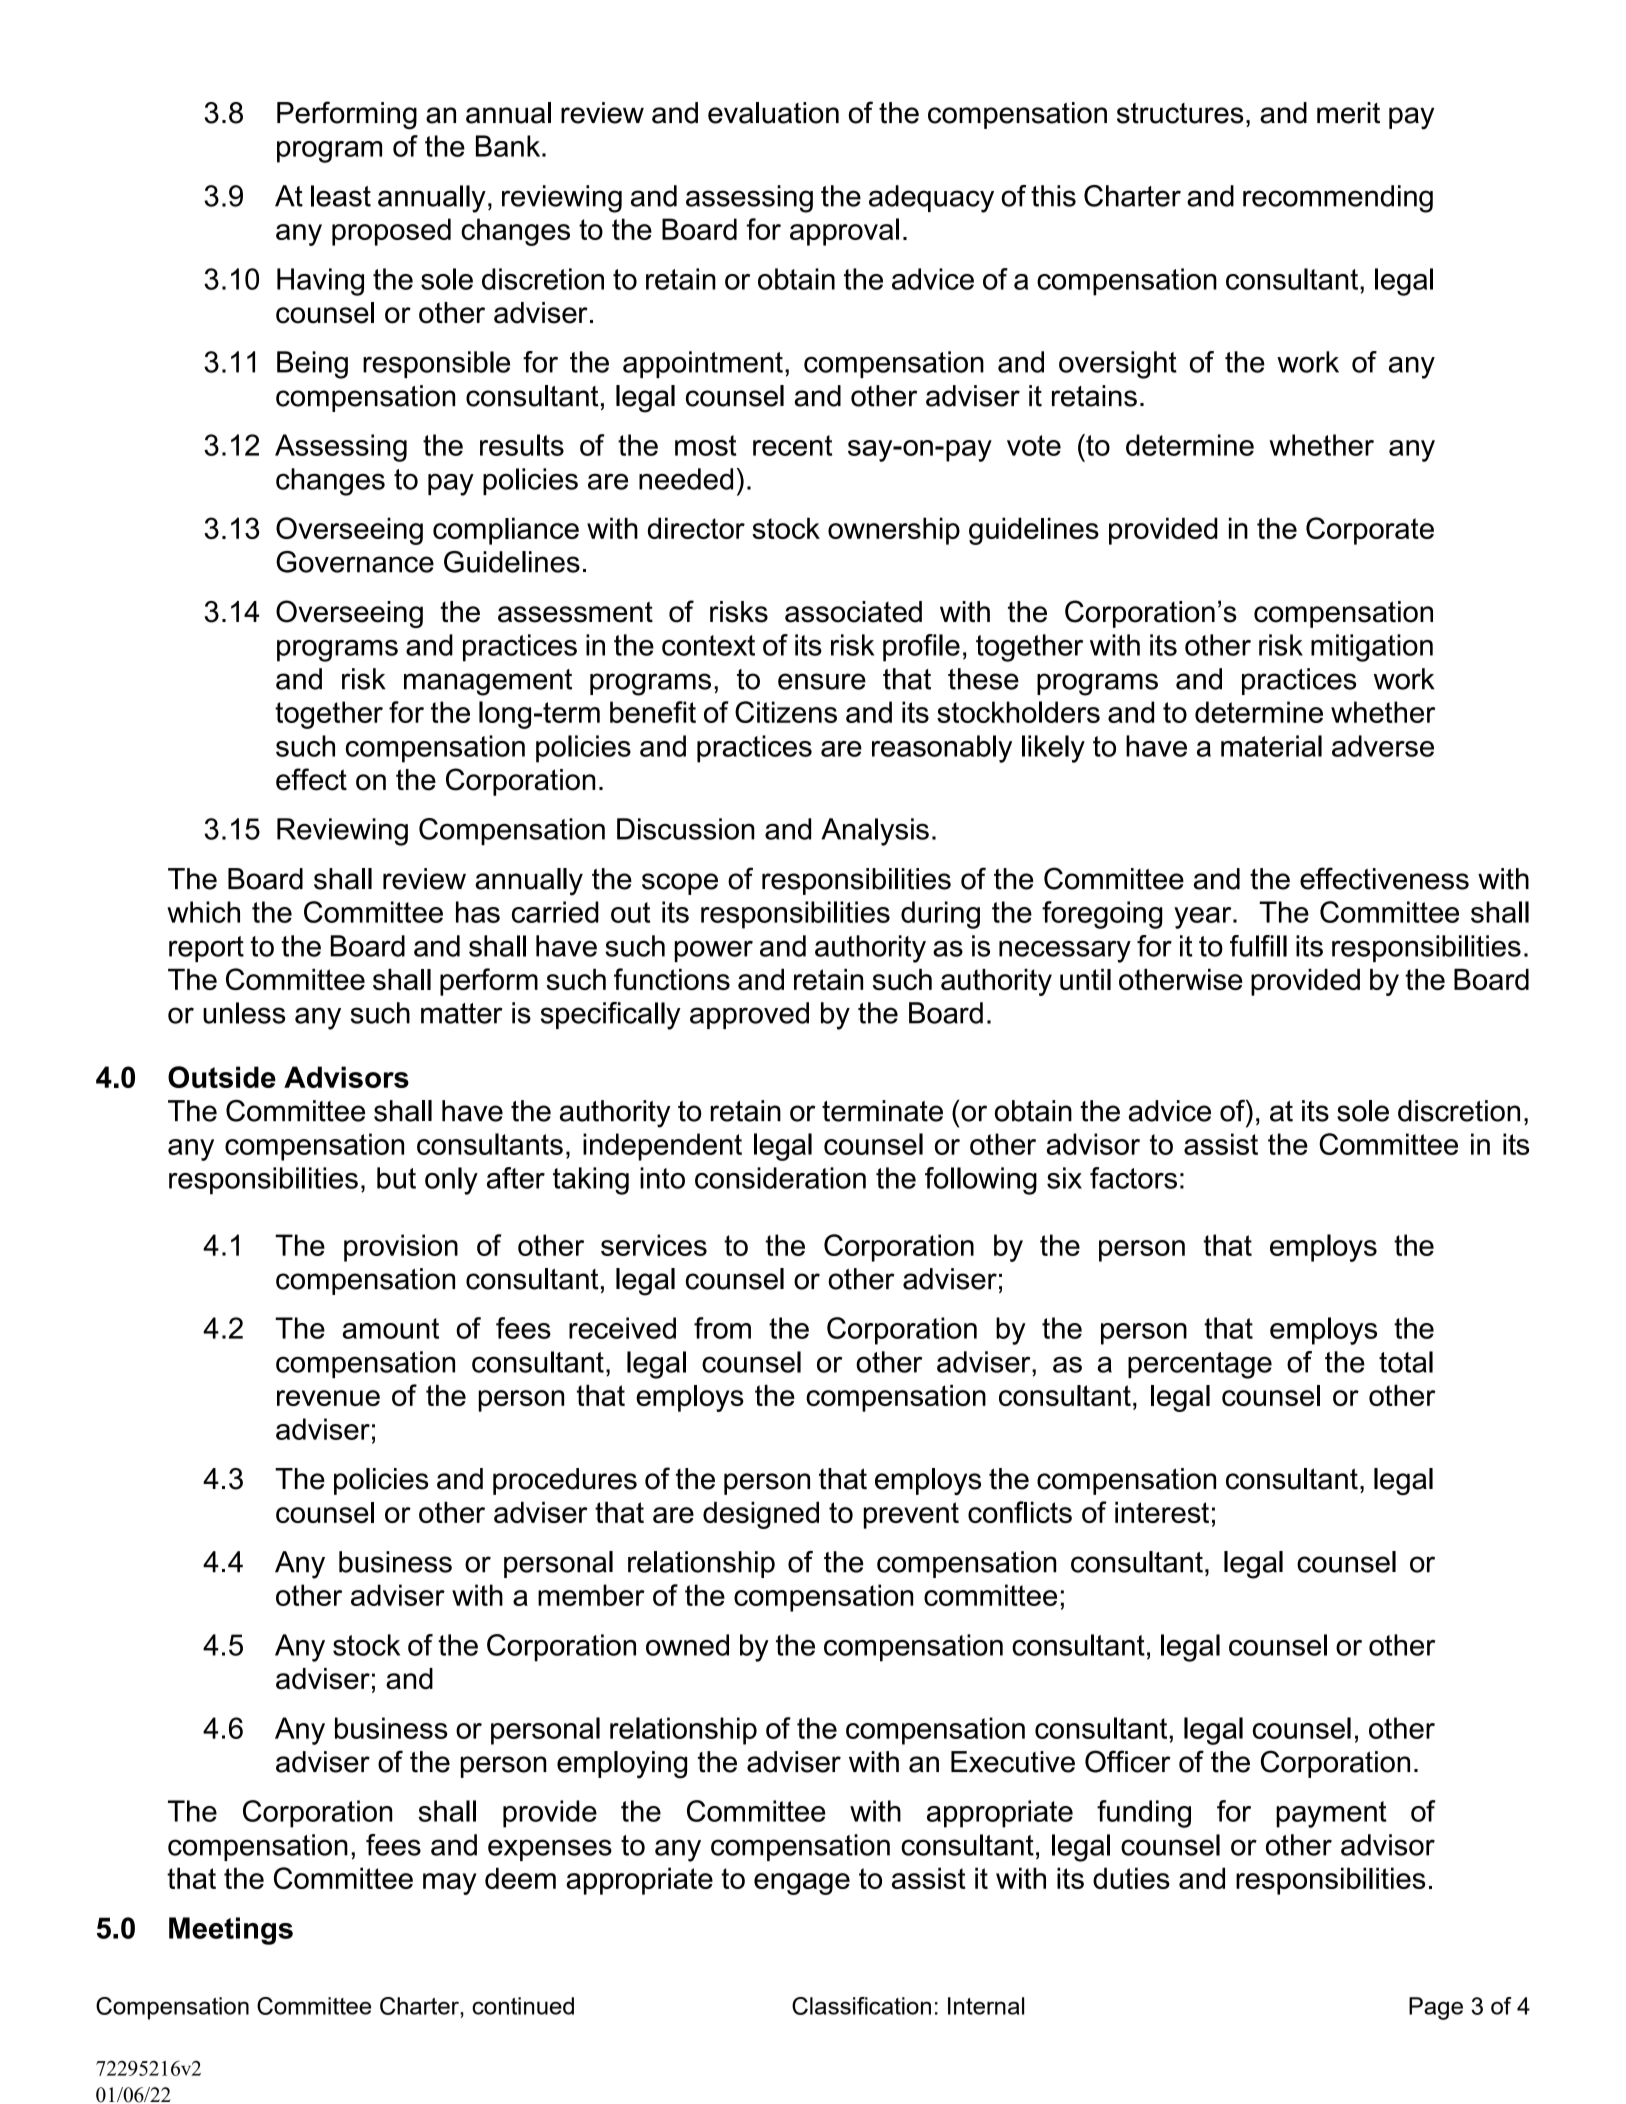 The image size is (1626, 2104). I want to click on least, so click(341, 196).
